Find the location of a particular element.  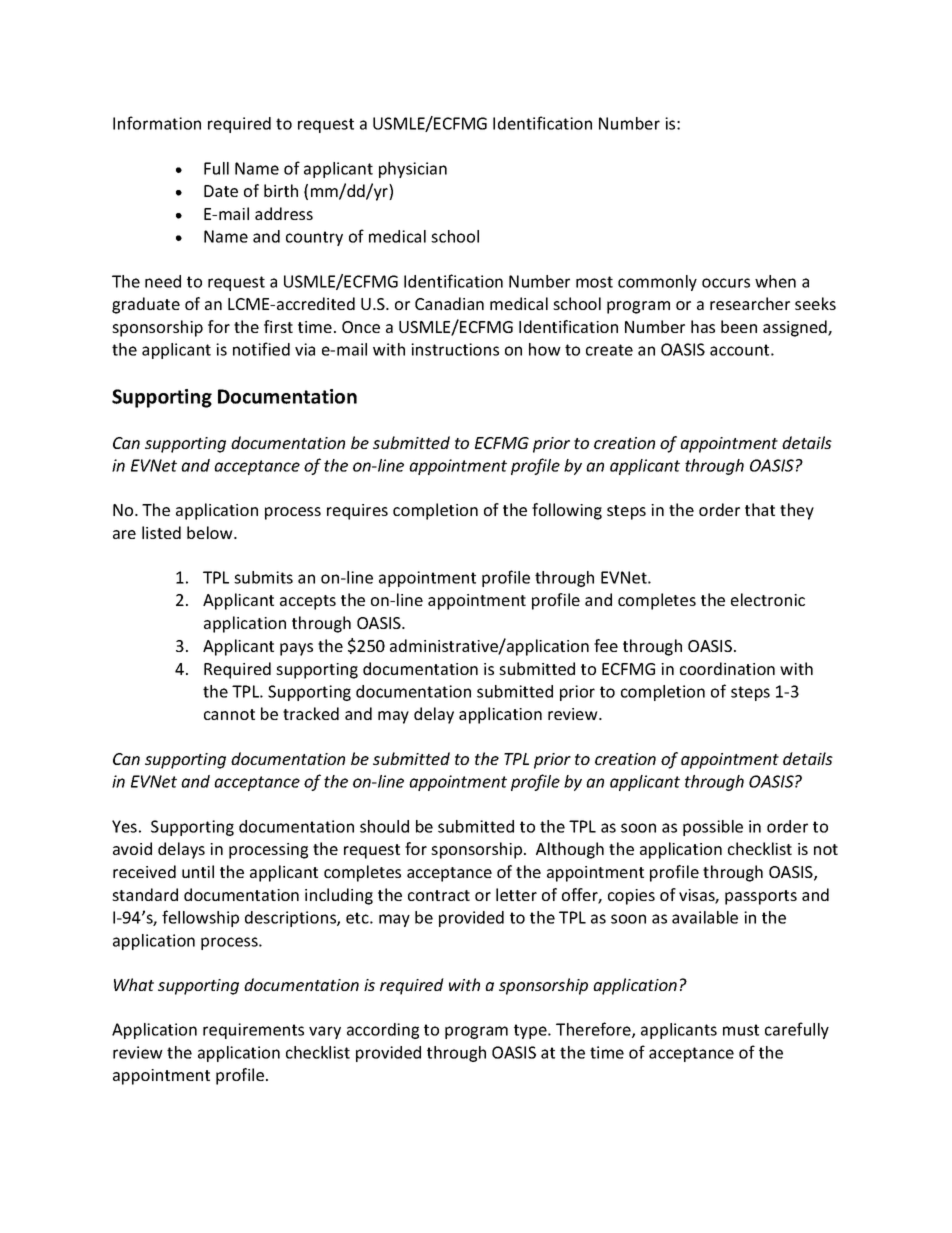

notified is located at coordinates (261, 349).
